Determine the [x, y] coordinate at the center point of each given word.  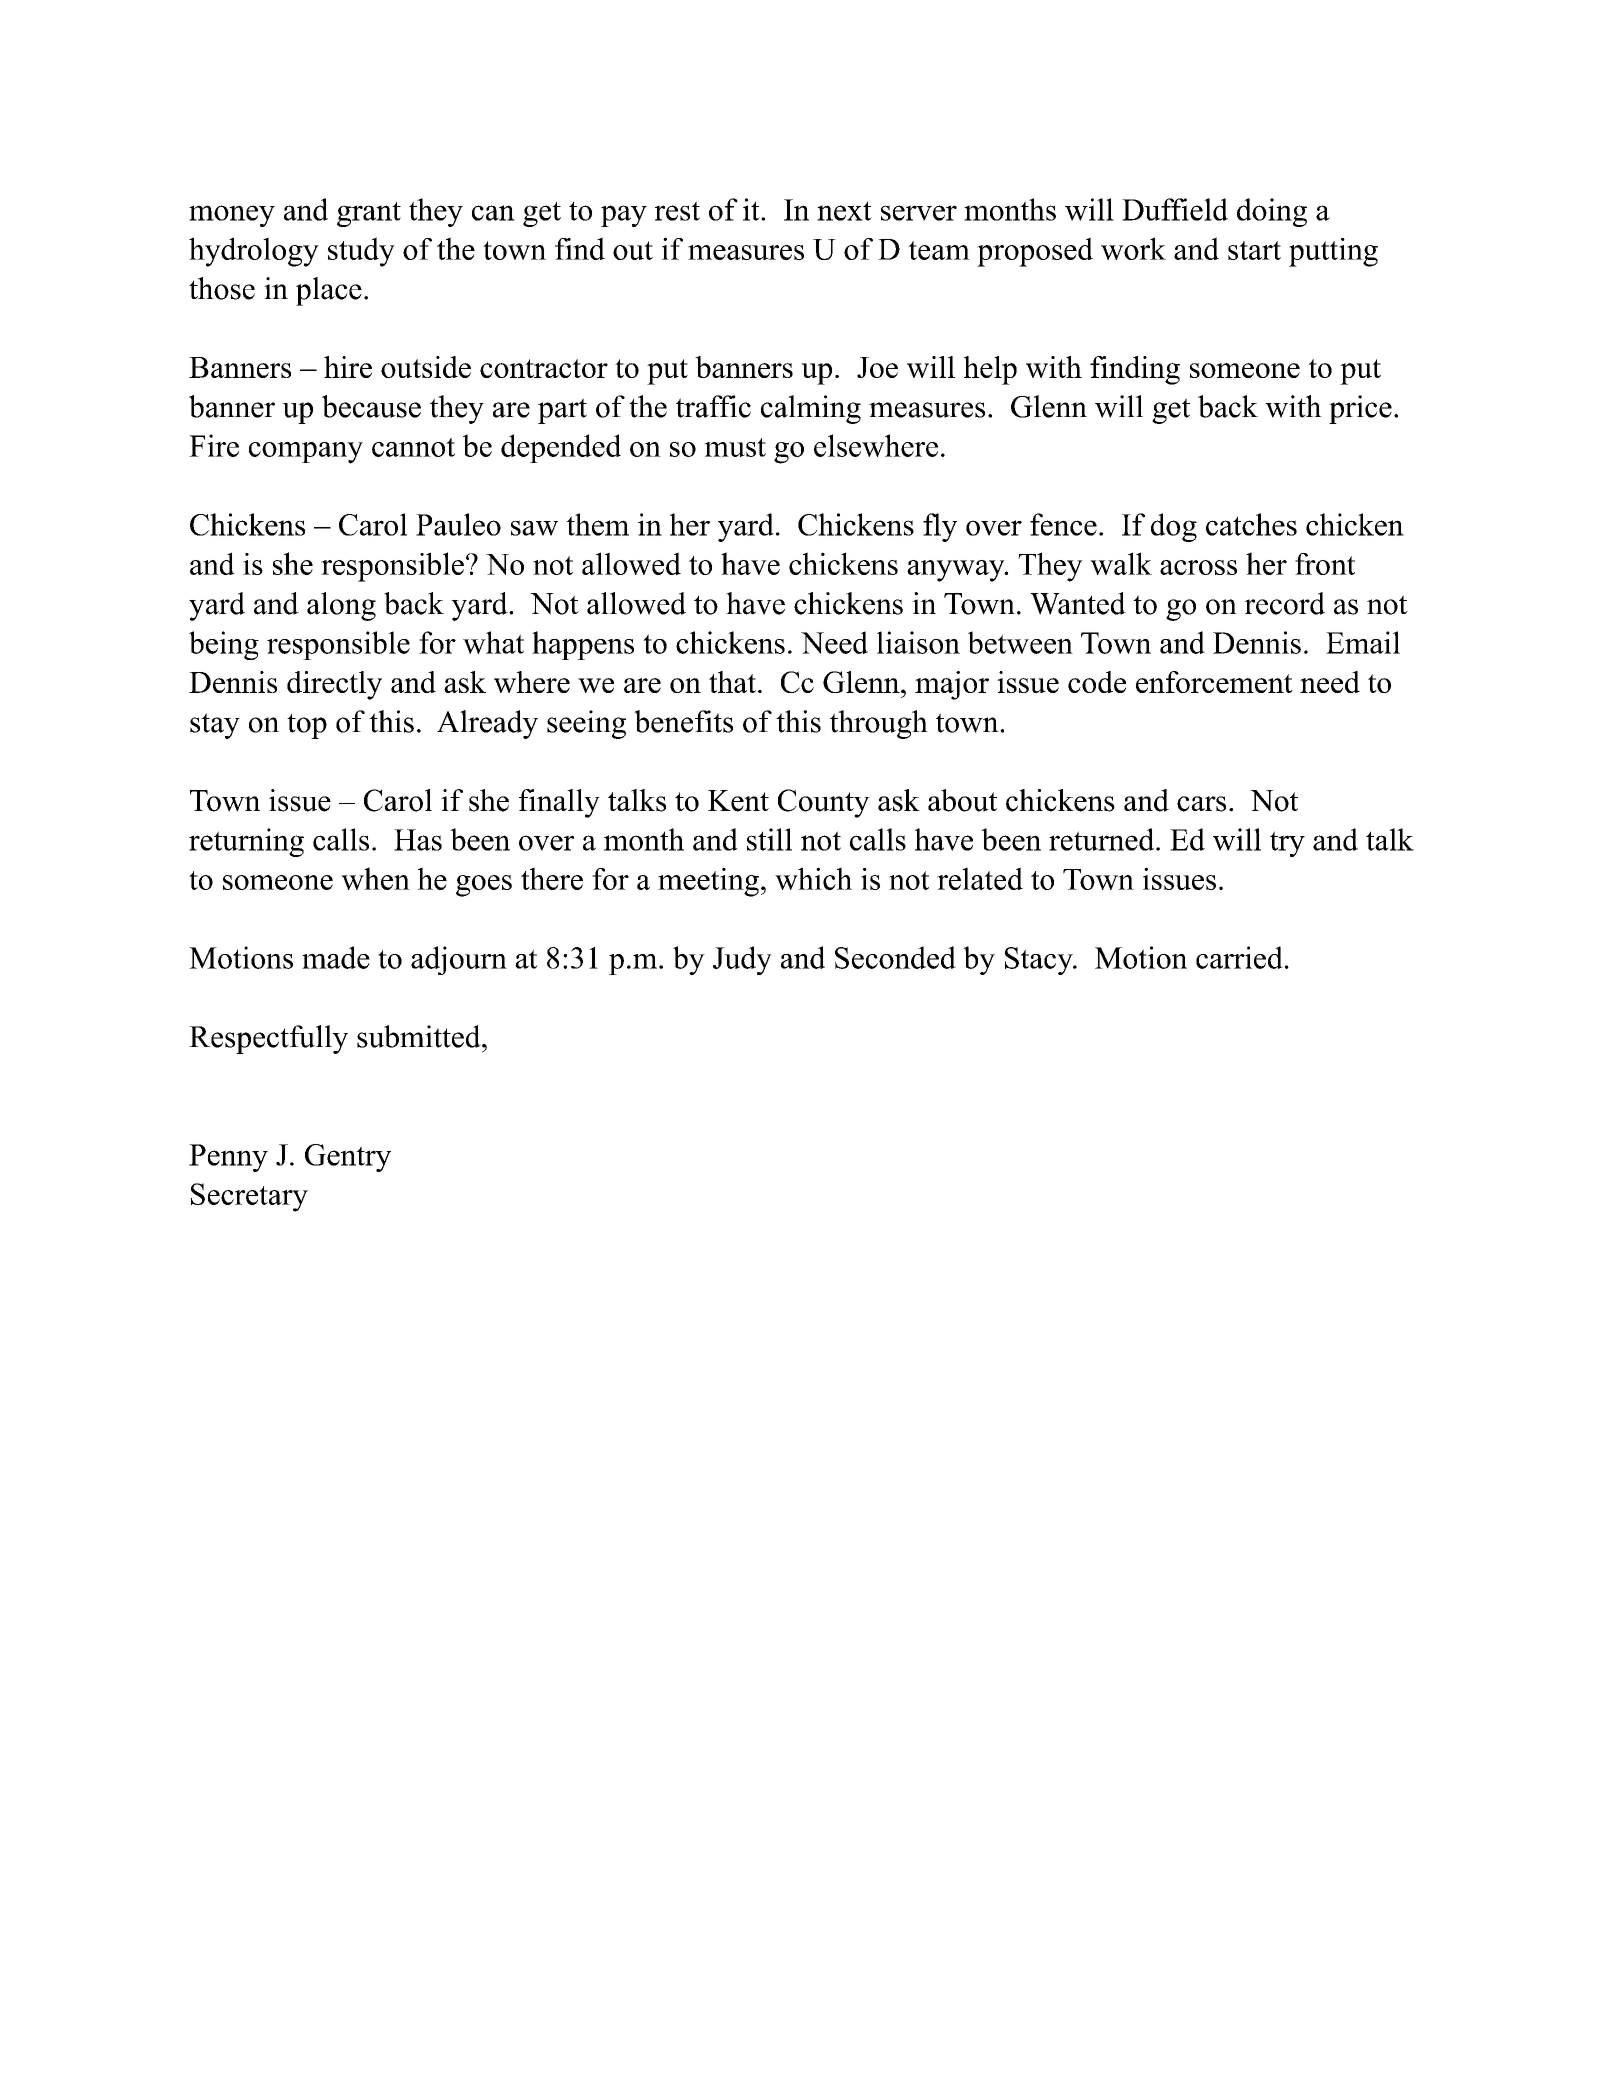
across [1198, 567]
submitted [420, 1036]
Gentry [348, 1158]
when [375, 878]
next [844, 211]
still [769, 839]
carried [1239, 957]
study [361, 252]
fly [940, 527]
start [1254, 250]
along [341, 606]
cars [1201, 804]
